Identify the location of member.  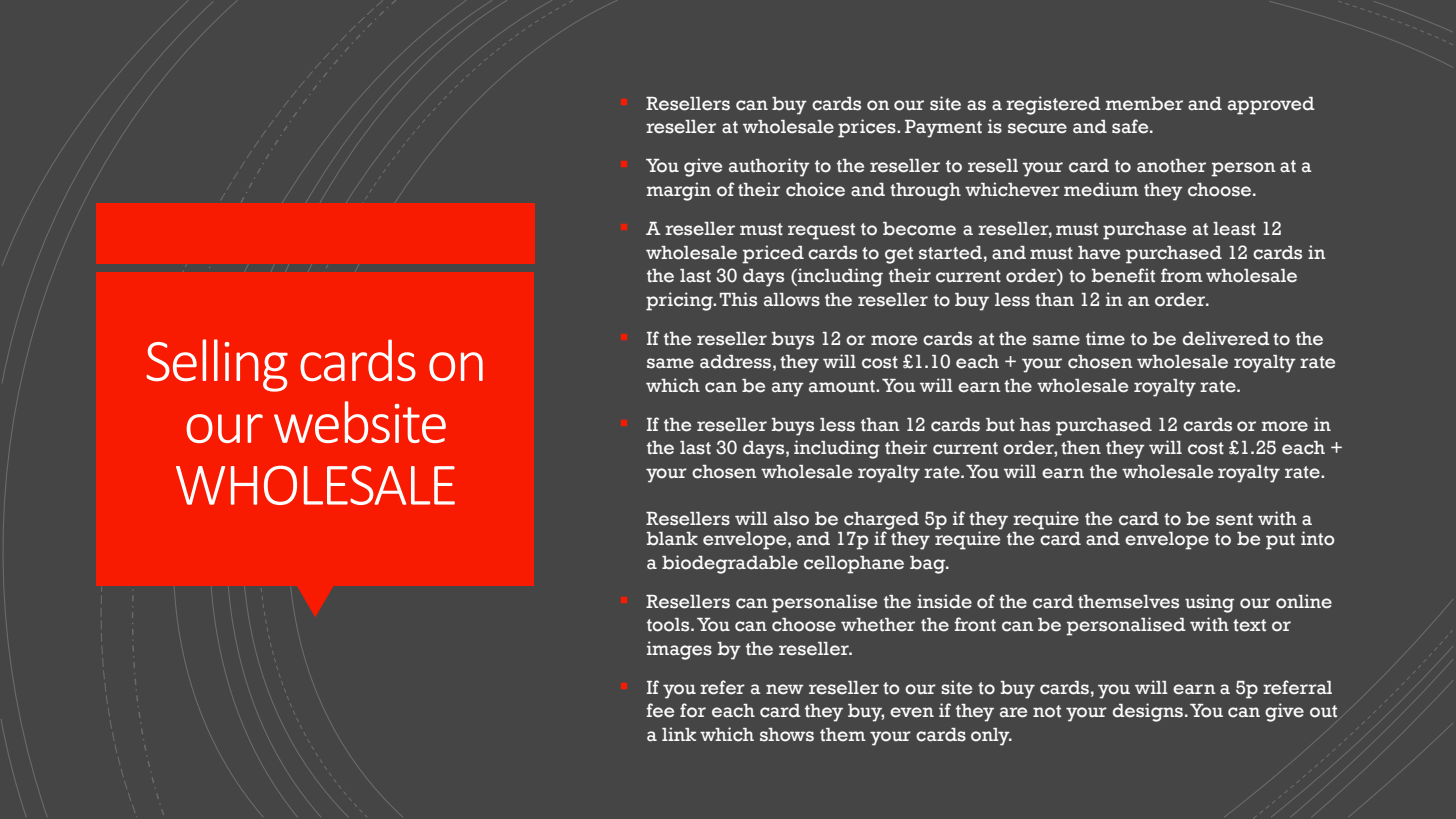
(1144, 104).
